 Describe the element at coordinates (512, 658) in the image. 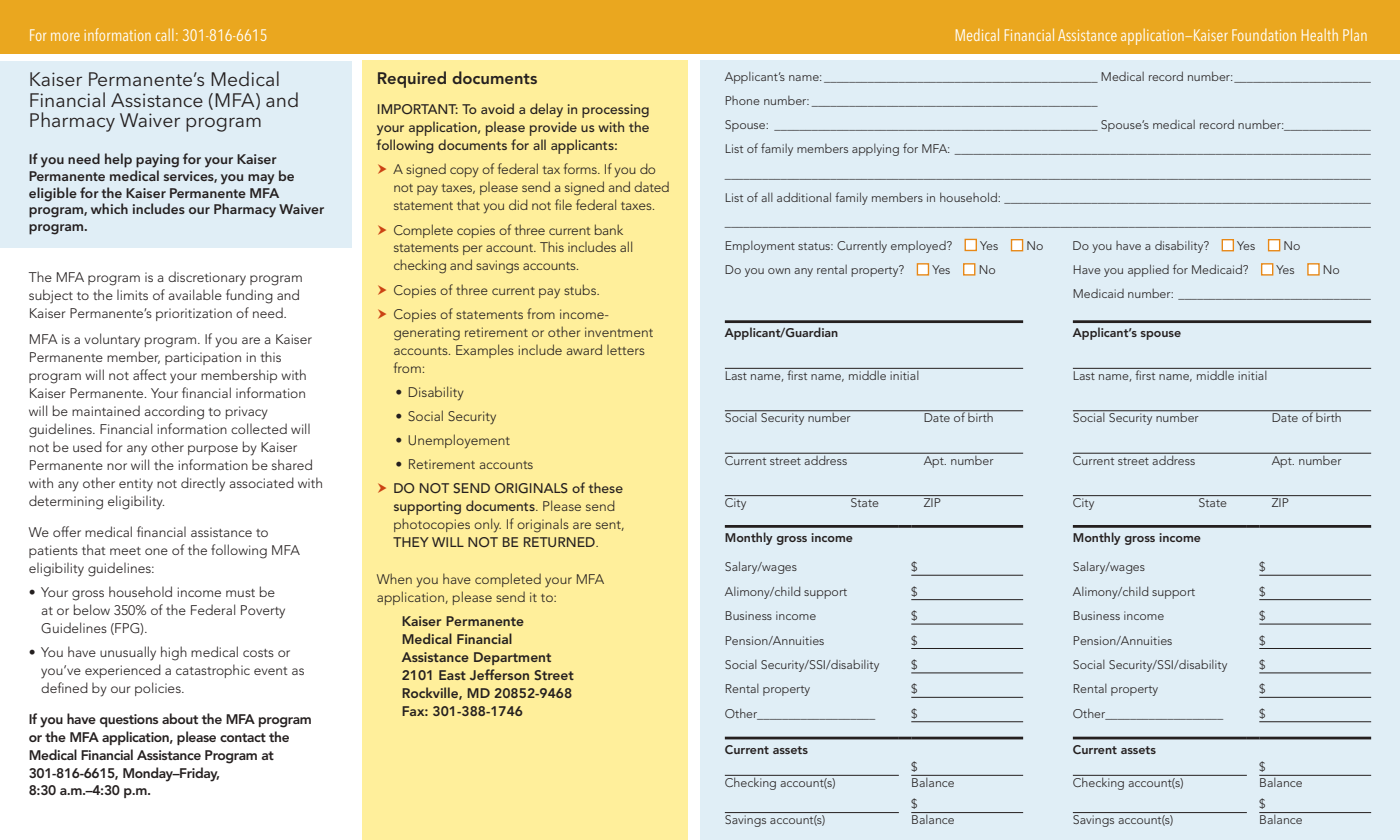

I see `Department` at that location.
